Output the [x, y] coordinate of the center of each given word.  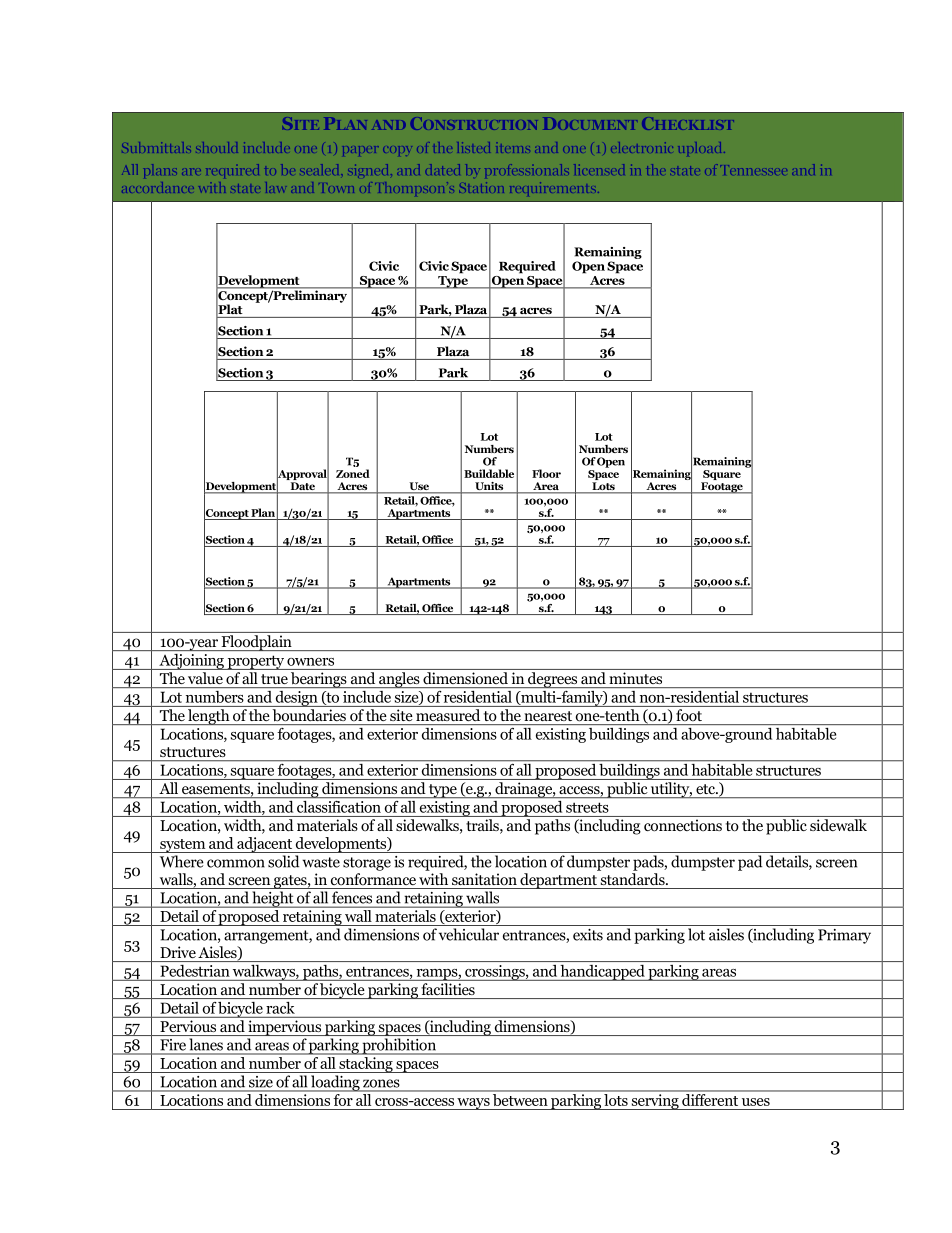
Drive [178, 952]
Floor [546, 473]
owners [310, 662]
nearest [548, 716]
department [558, 881]
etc [707, 789]
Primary [844, 936]
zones [381, 1083]
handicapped [602, 973]
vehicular [469, 934]
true [274, 679]
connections [683, 825]
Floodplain [256, 643]
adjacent [264, 845]
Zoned [353, 473]
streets [587, 808]
